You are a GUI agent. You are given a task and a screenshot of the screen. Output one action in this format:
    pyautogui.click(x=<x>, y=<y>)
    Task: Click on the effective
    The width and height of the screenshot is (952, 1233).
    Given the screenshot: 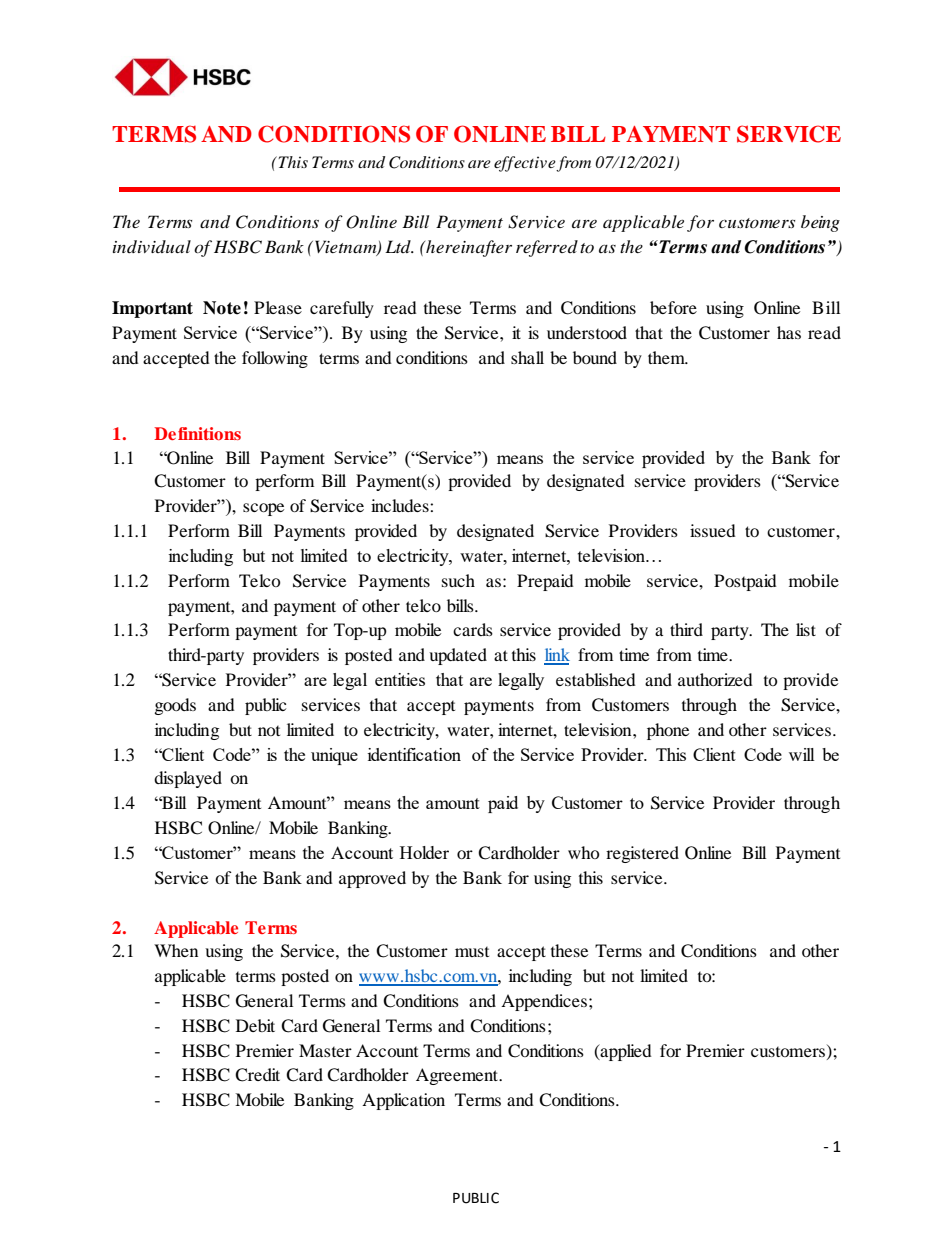 What is the action you would take?
    pyautogui.click(x=525, y=164)
